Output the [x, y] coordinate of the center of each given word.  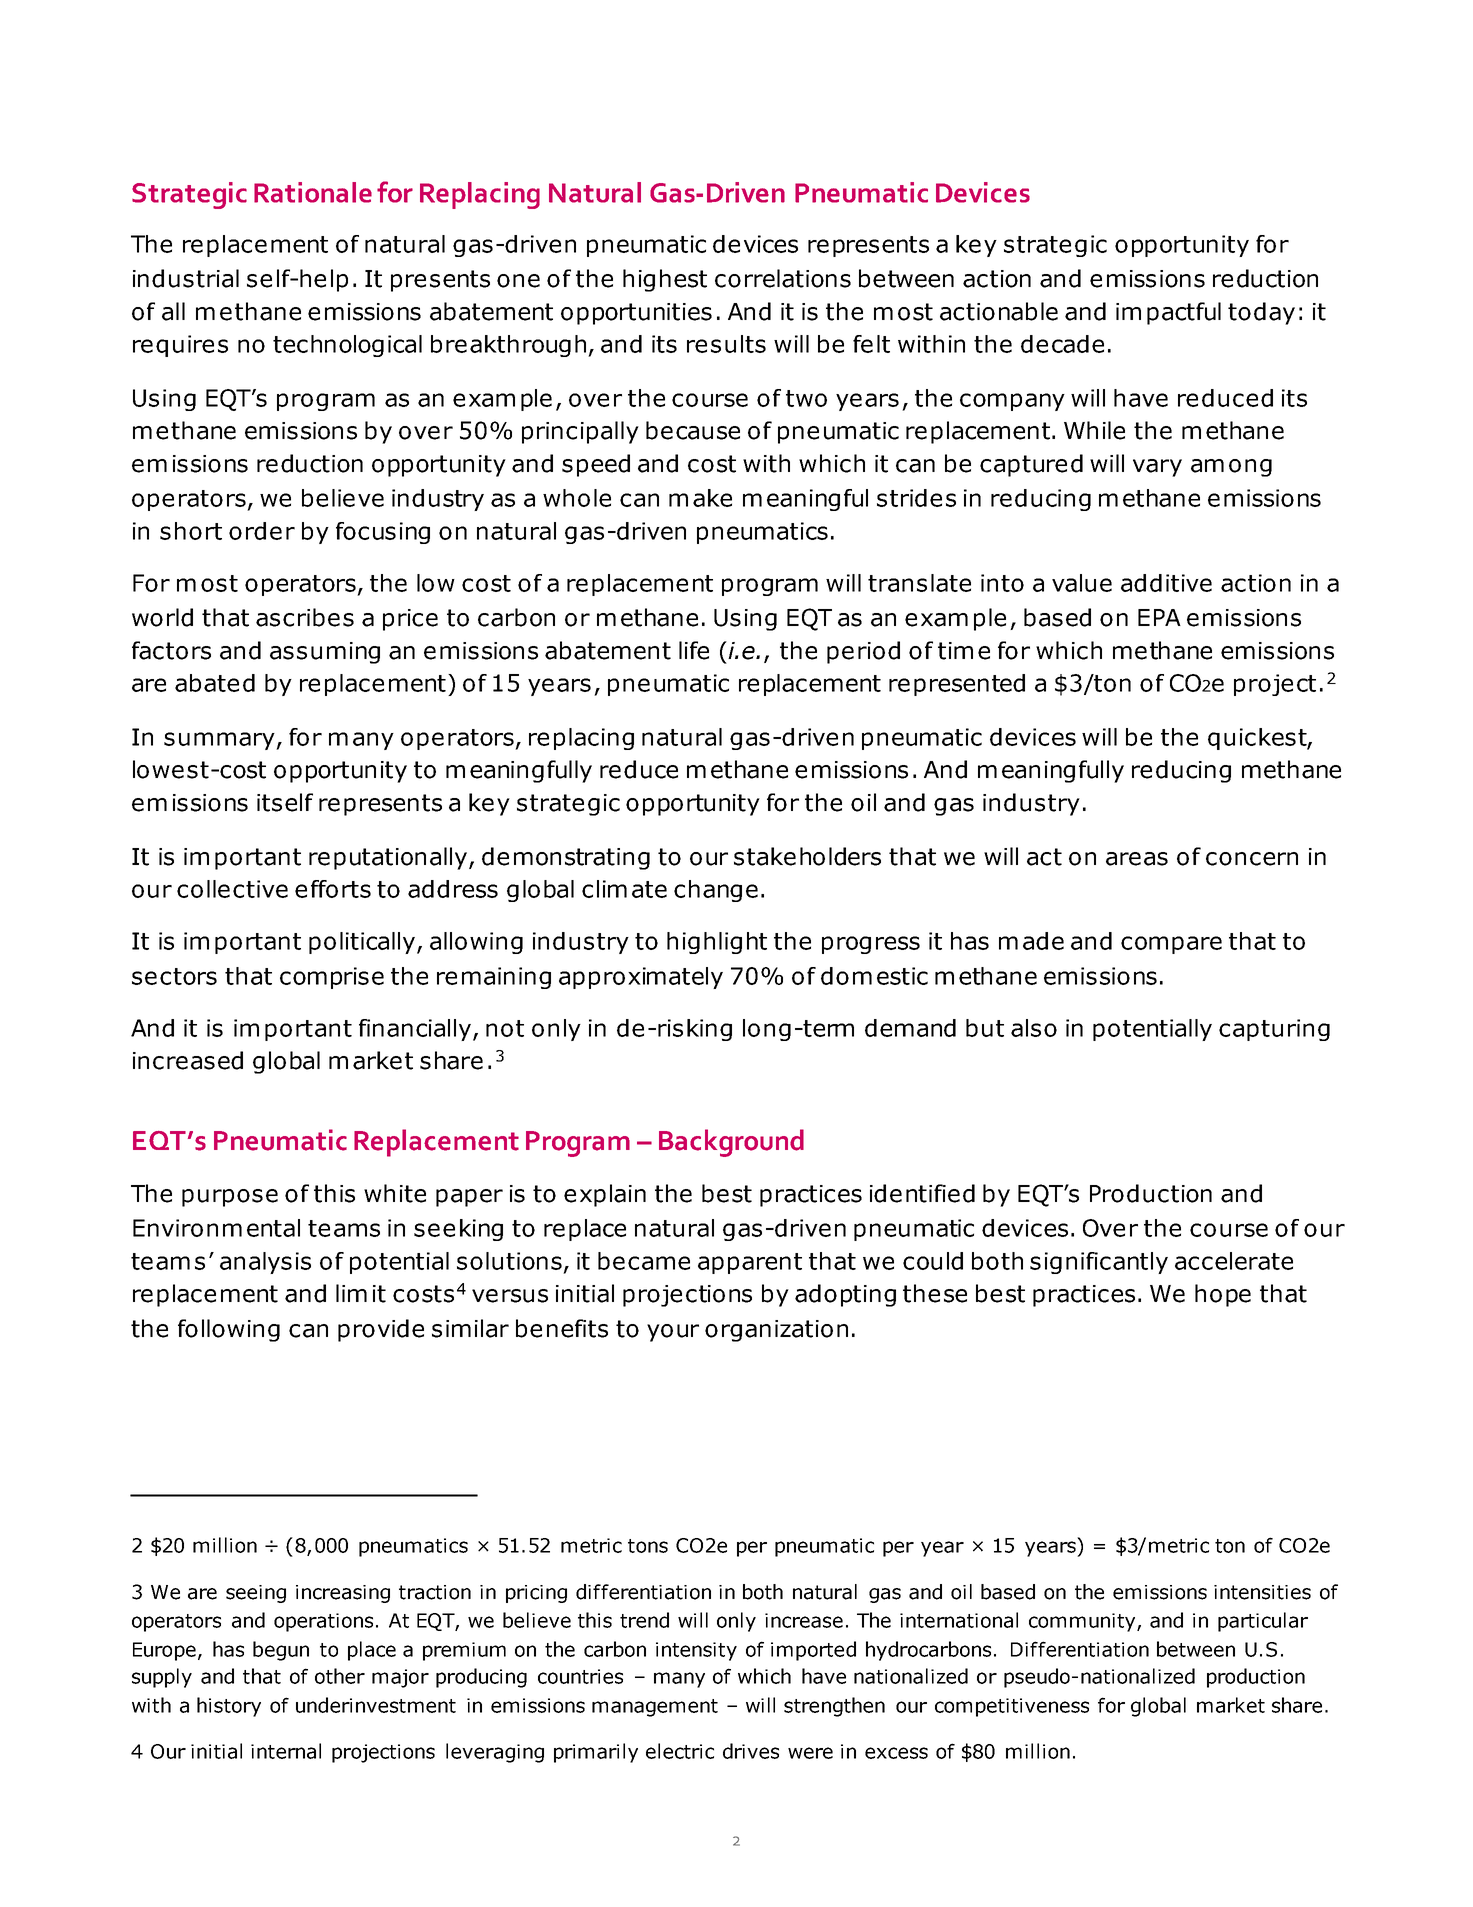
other [340, 1676]
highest [665, 280]
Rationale [313, 192]
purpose [230, 1198]
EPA [1159, 617]
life [694, 650]
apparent [750, 1263]
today [1261, 313]
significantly [1099, 1263]
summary [220, 741]
